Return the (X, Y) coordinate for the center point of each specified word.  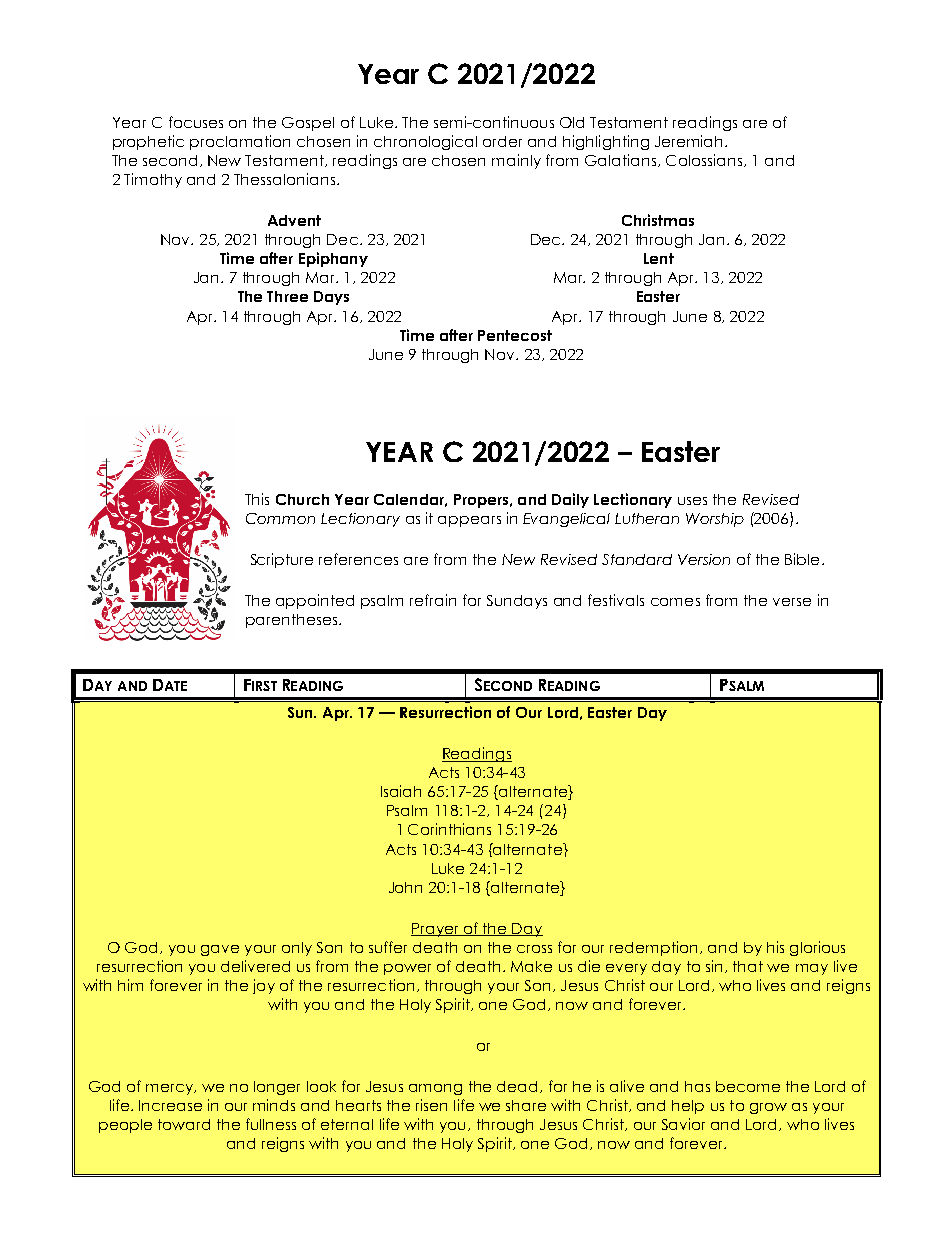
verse (792, 602)
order (502, 141)
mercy (171, 1089)
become (748, 1086)
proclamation (240, 142)
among (435, 1089)
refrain (433, 600)
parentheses (291, 621)
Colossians (705, 160)
